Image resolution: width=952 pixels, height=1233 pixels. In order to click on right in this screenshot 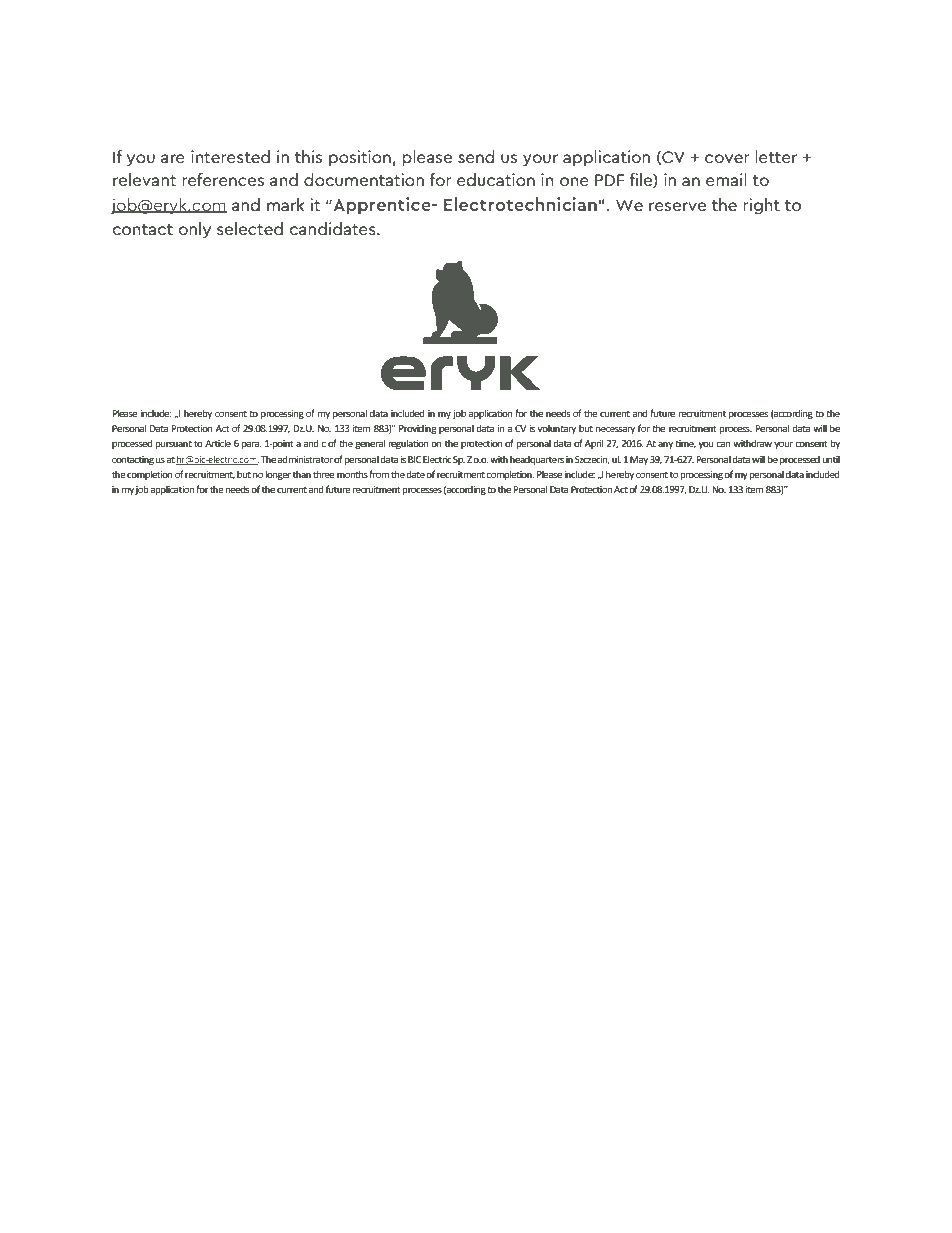, I will do `click(761, 206)`.
